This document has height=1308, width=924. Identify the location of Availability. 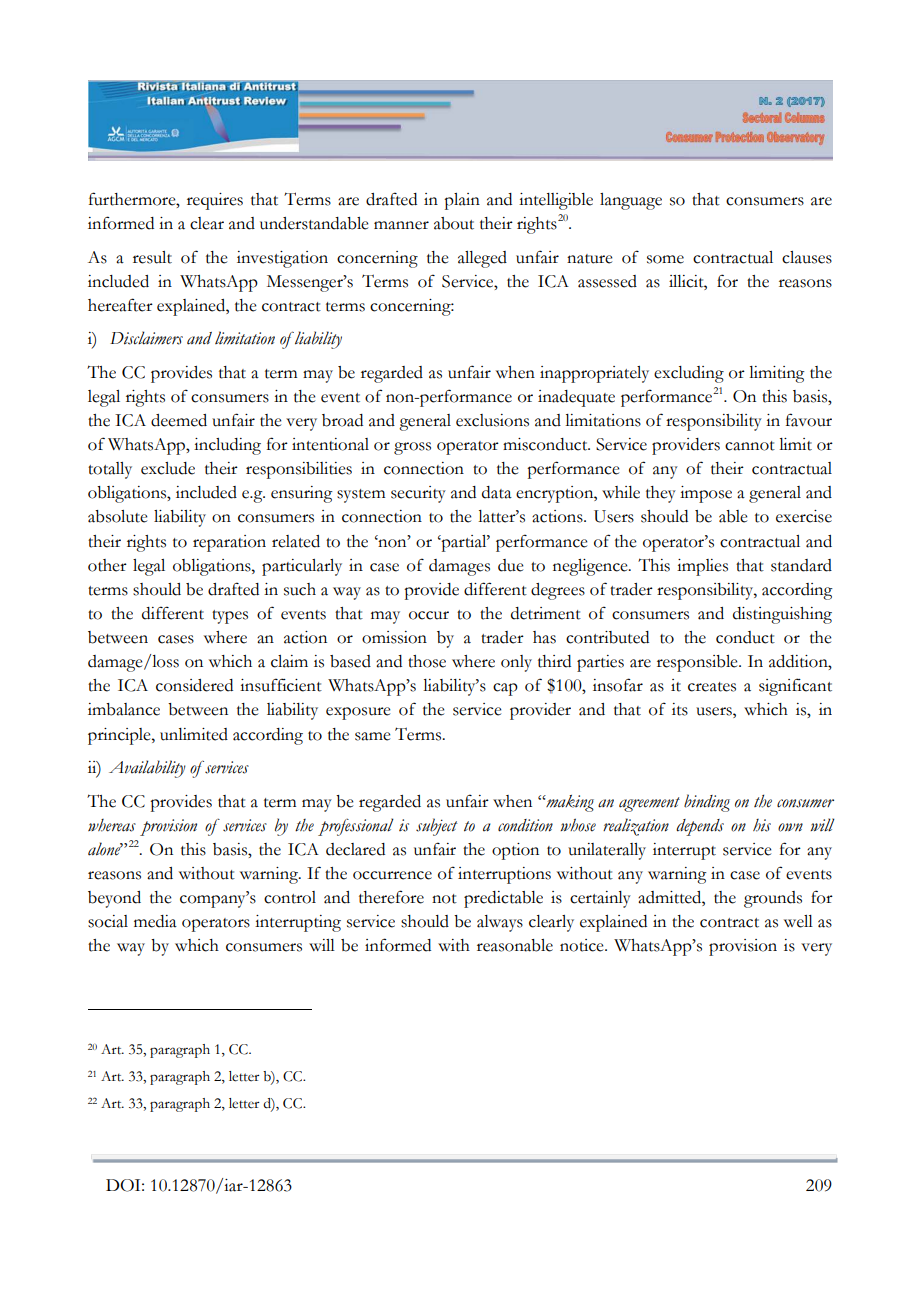
(147, 769).
